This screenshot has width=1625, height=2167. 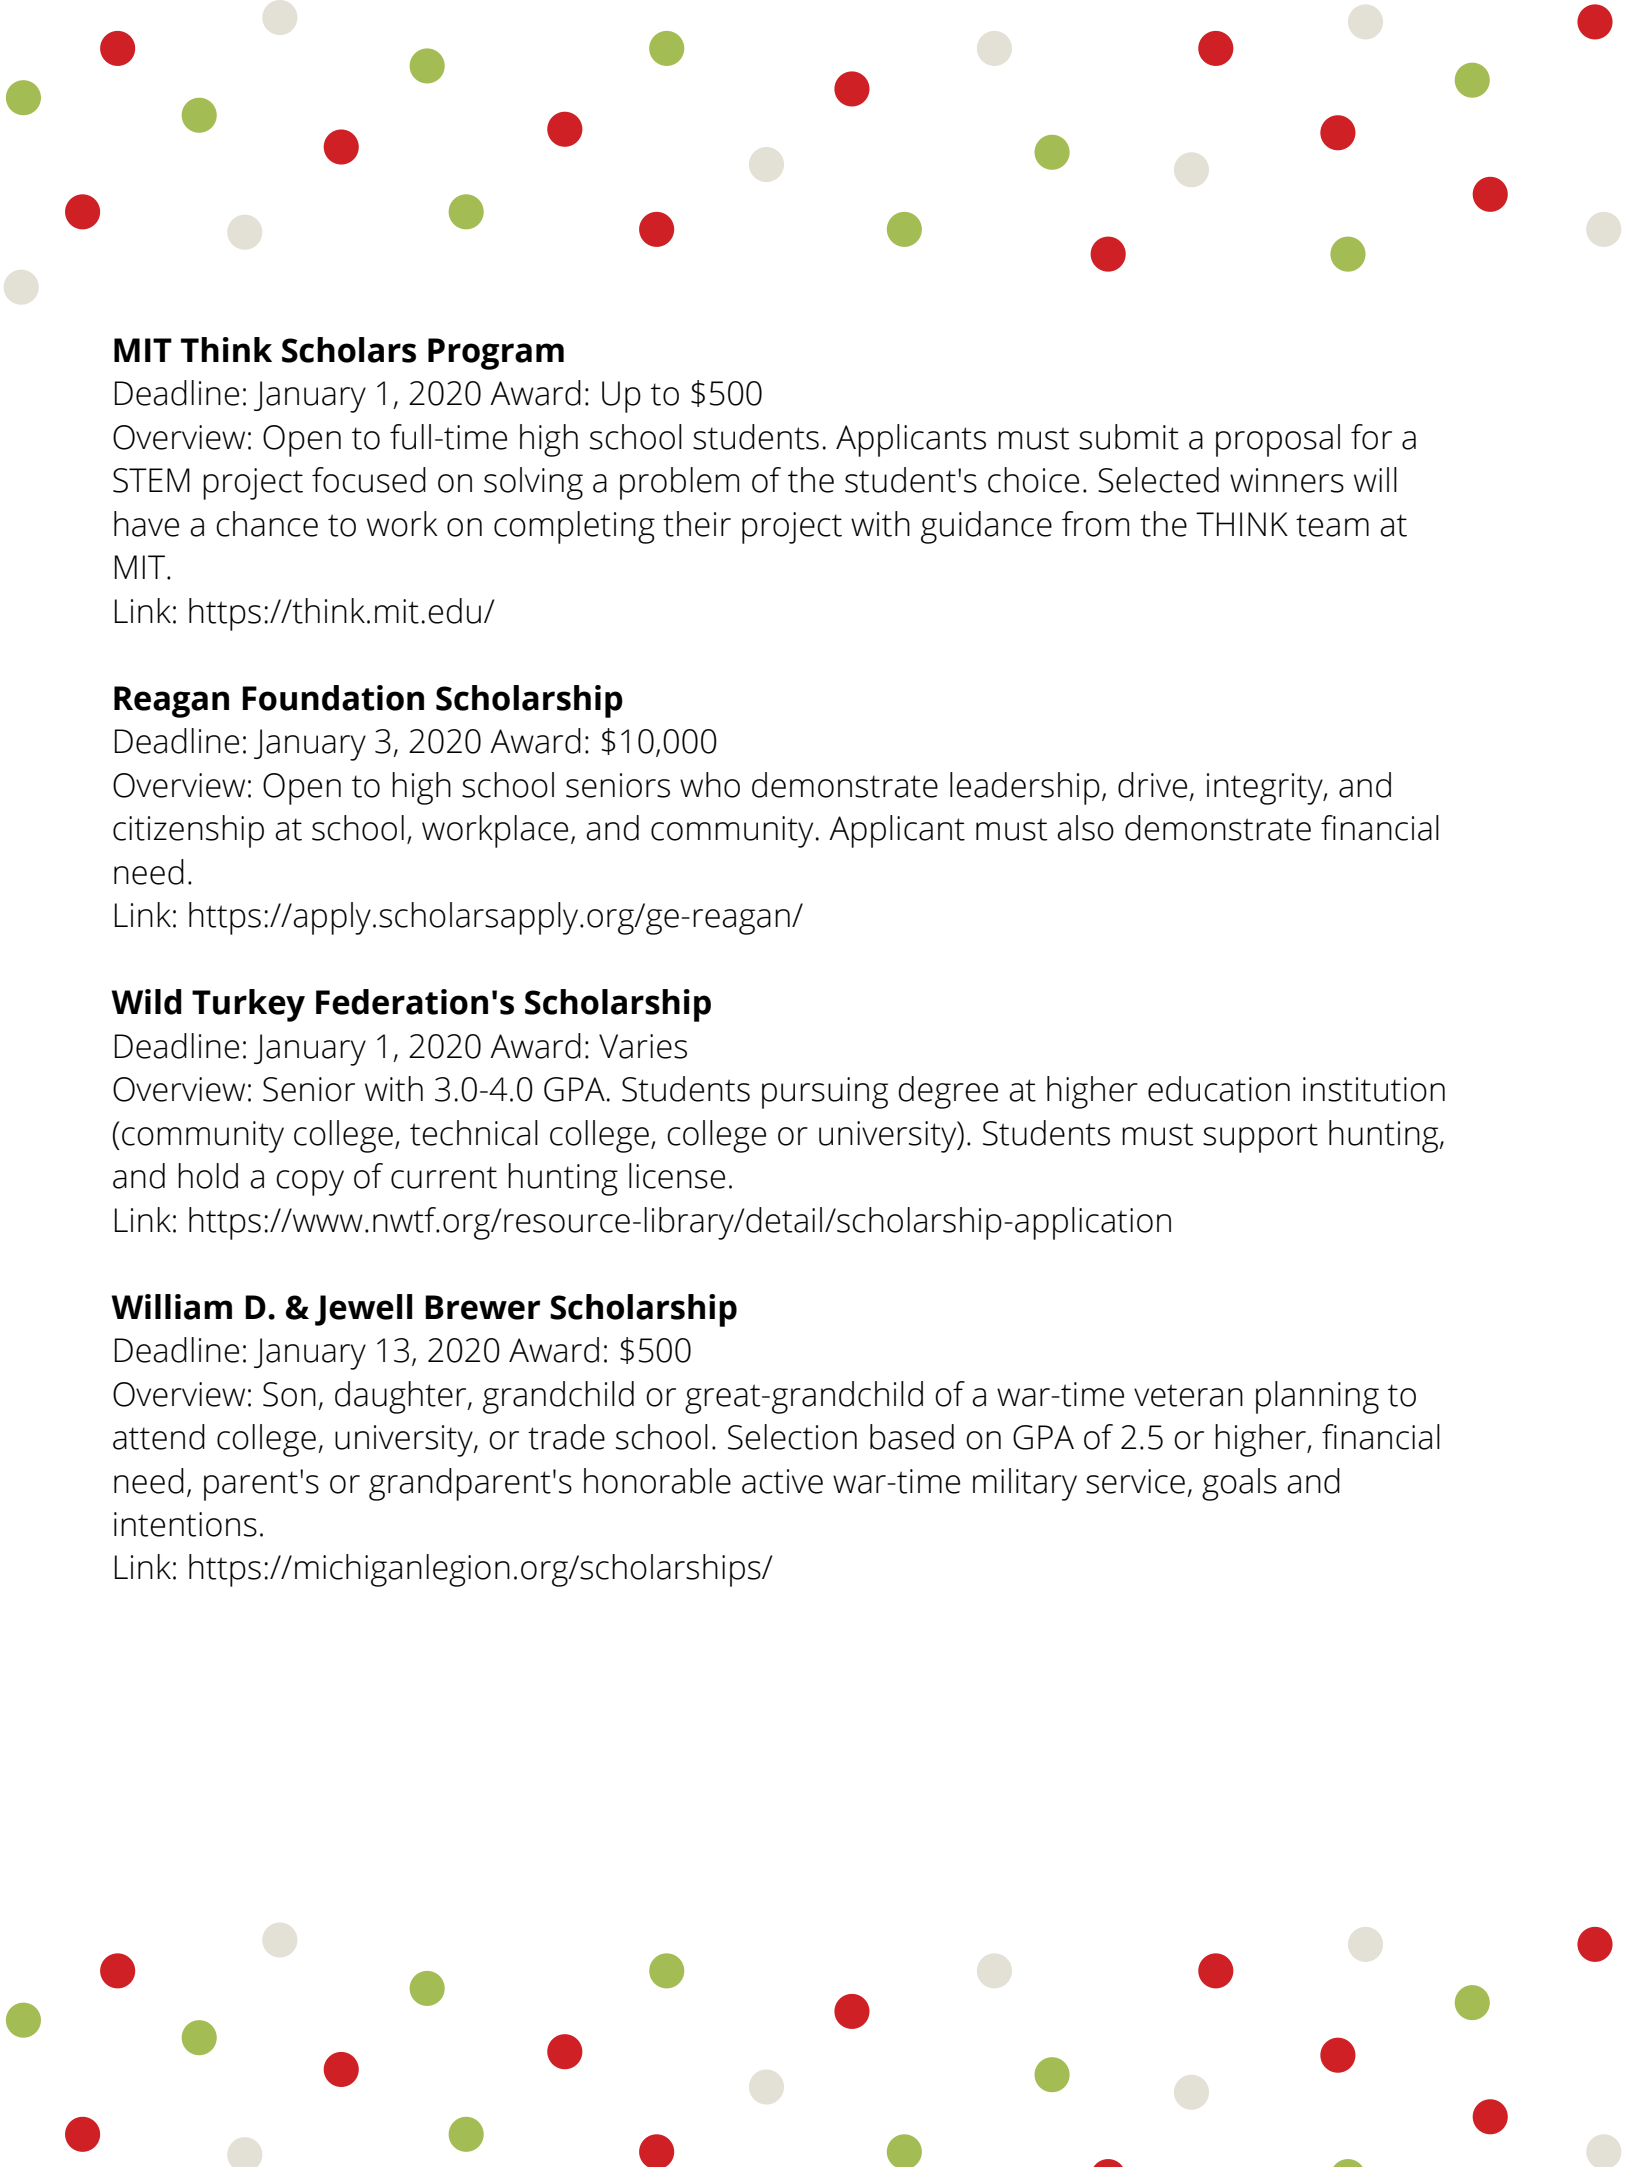 What do you see at coordinates (185, 1524) in the screenshot?
I see `intentions` at bounding box center [185, 1524].
